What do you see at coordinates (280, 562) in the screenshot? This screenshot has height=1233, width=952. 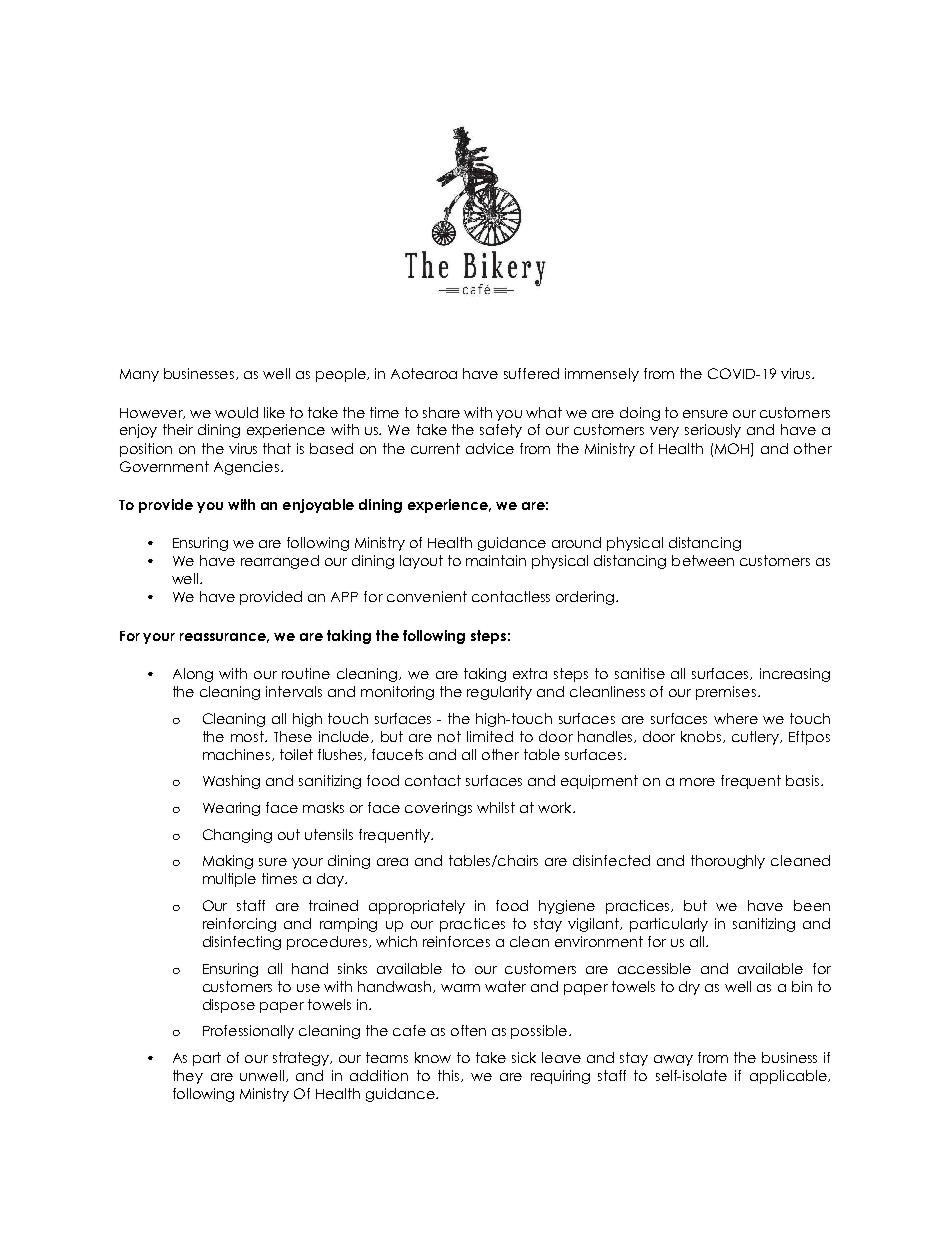 I see `rearranged` at bounding box center [280, 562].
